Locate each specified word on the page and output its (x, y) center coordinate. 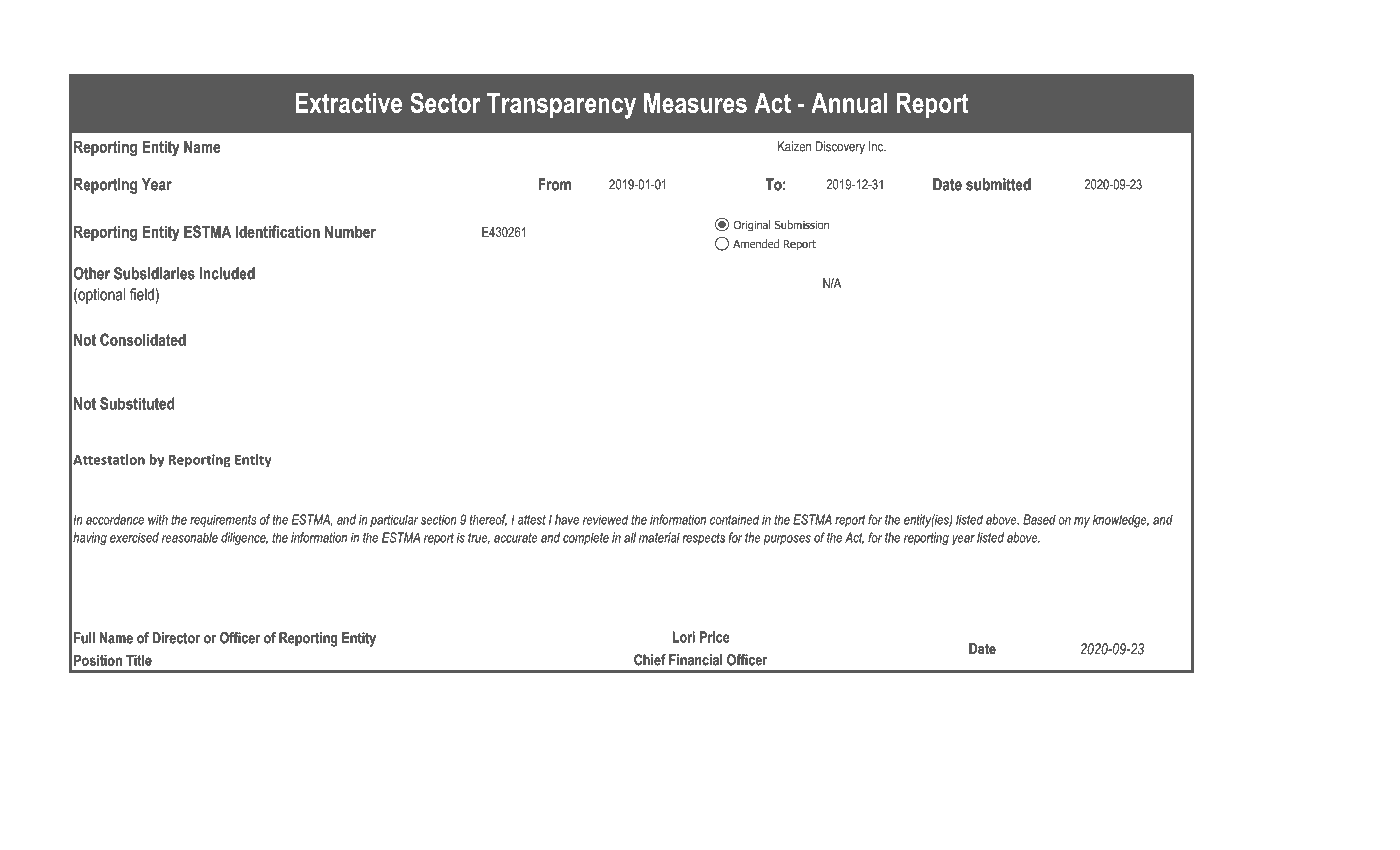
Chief (650, 660)
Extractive (348, 103)
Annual (849, 103)
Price (715, 637)
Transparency (561, 106)
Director (176, 638)
